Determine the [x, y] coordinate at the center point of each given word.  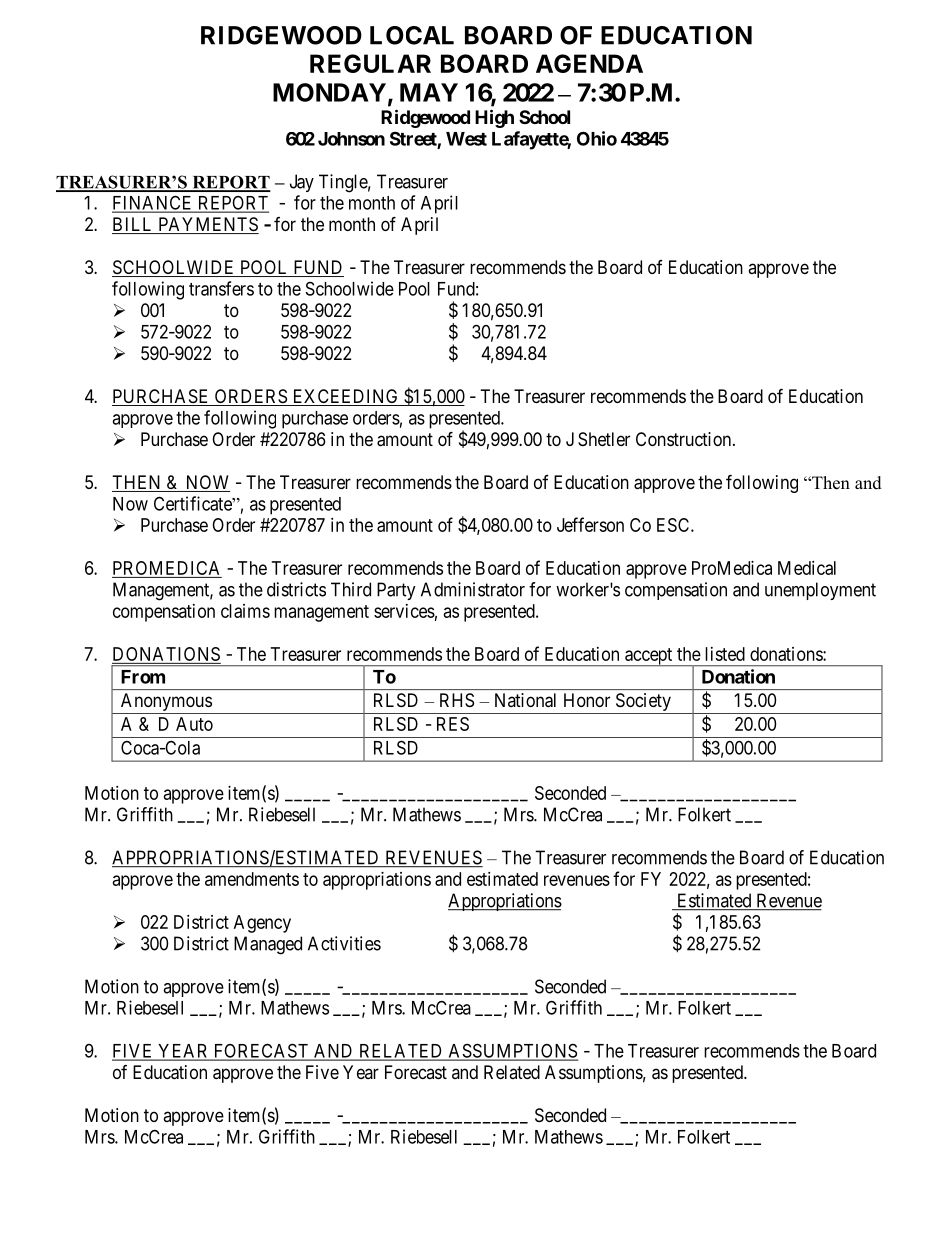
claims [245, 611]
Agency [262, 924]
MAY [429, 92]
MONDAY [329, 92]
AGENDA [589, 63]
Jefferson [590, 524]
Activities [344, 943]
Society [643, 702]
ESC [674, 525]
